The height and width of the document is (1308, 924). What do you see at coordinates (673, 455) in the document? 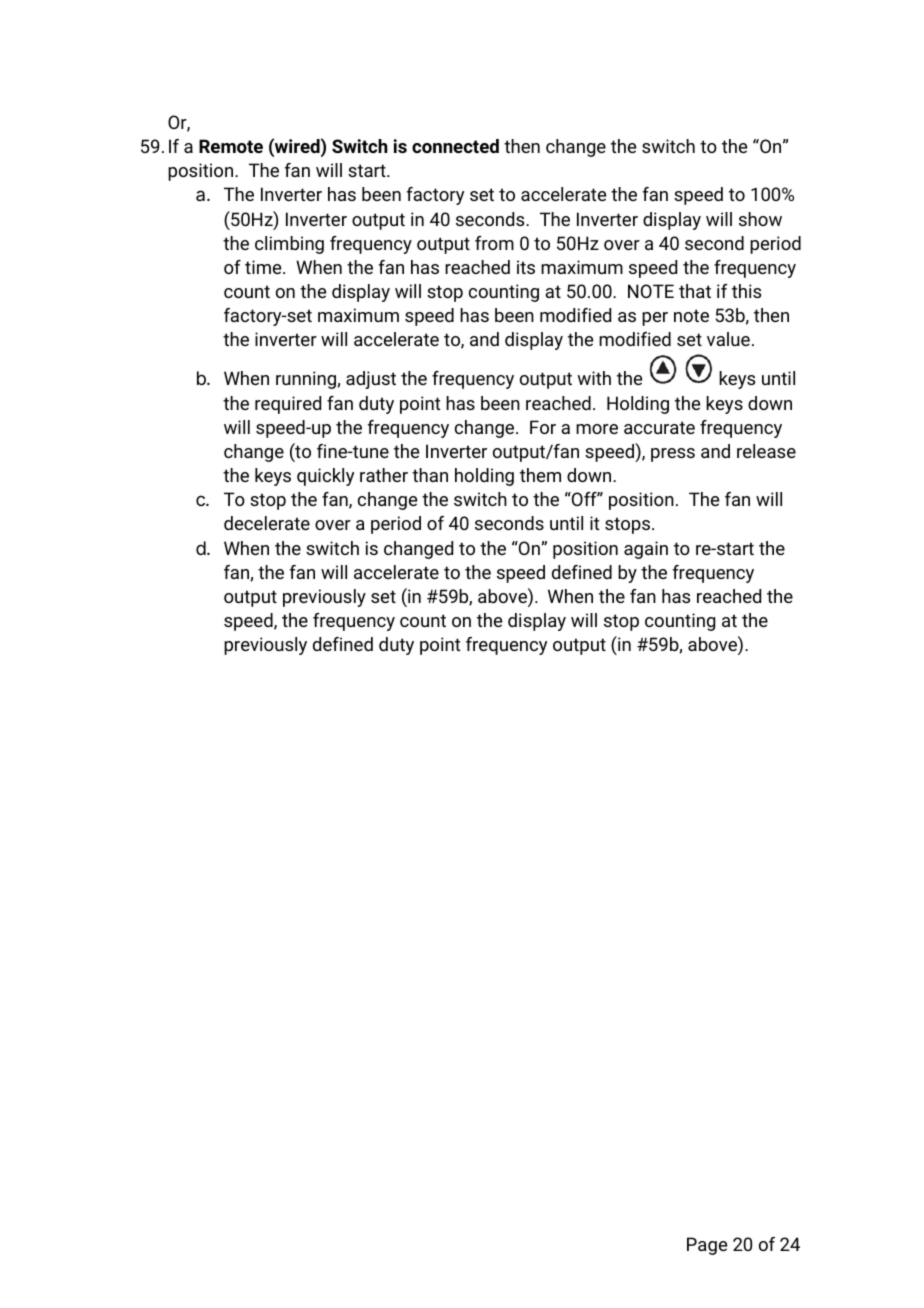
I see `press` at bounding box center [673, 455].
